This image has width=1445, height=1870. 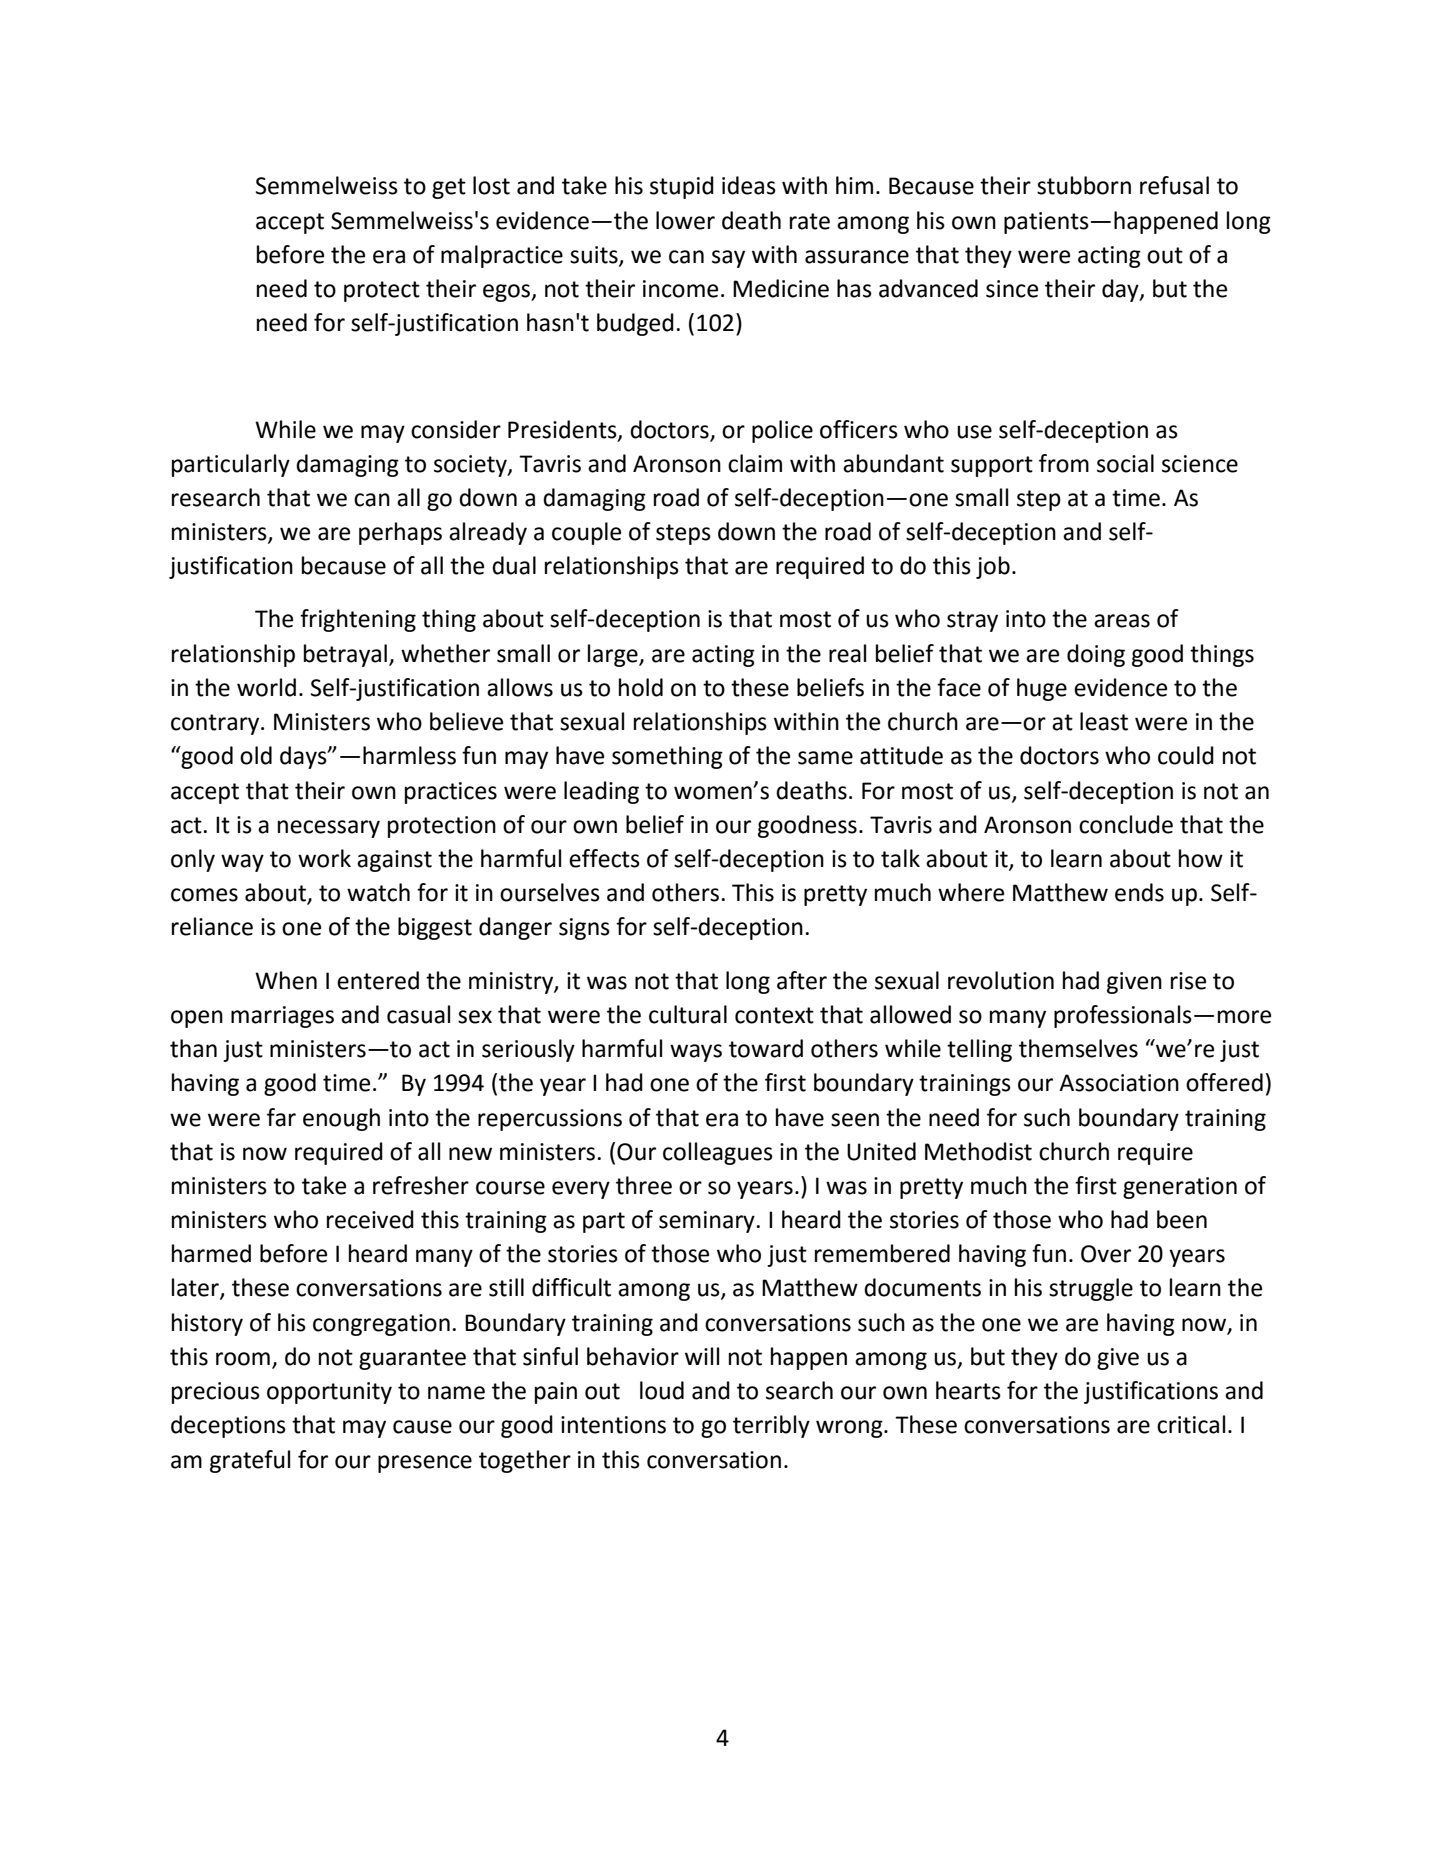 I want to click on critical, so click(x=1191, y=1424).
